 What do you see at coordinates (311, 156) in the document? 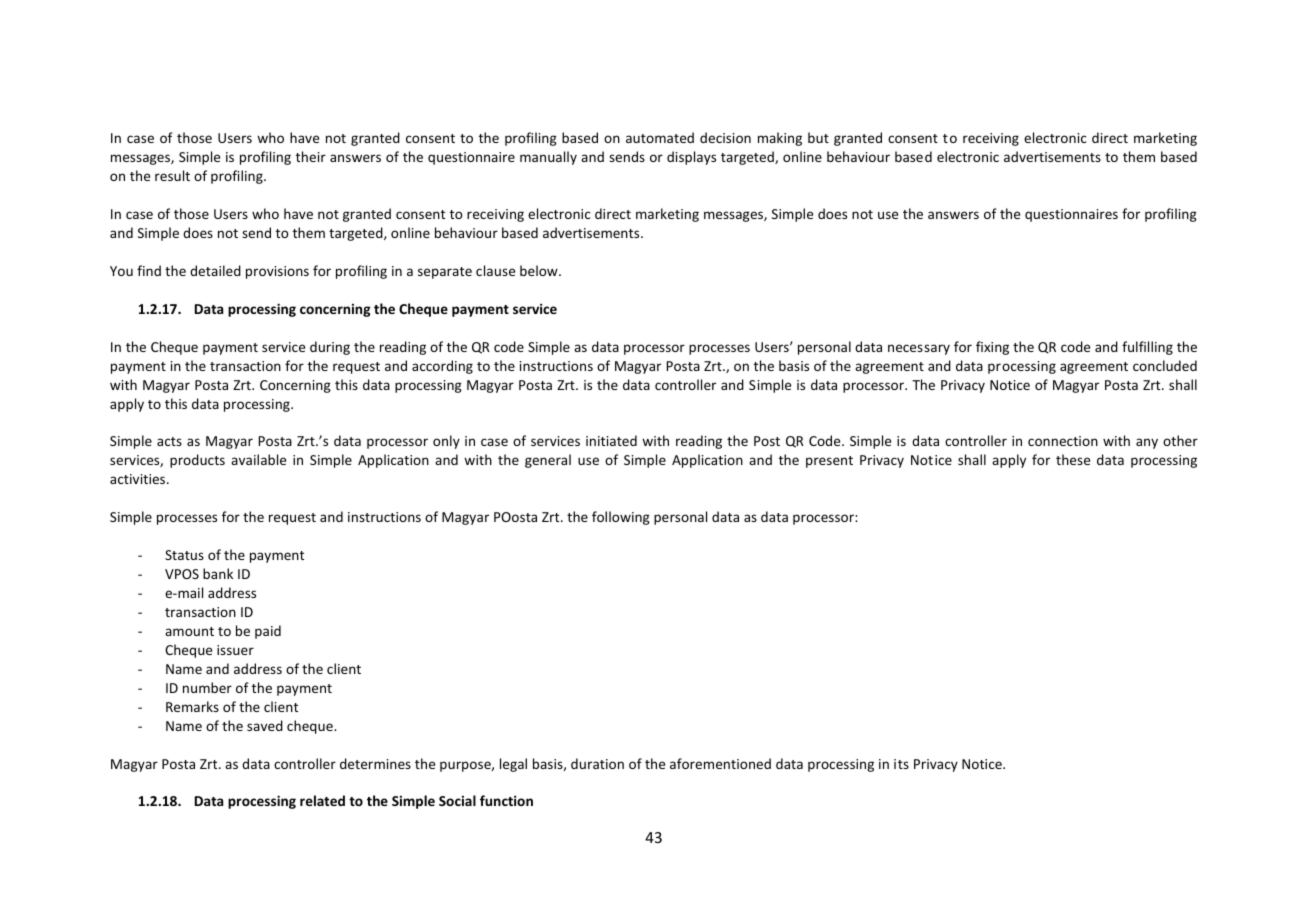
I see `their` at bounding box center [311, 156].
